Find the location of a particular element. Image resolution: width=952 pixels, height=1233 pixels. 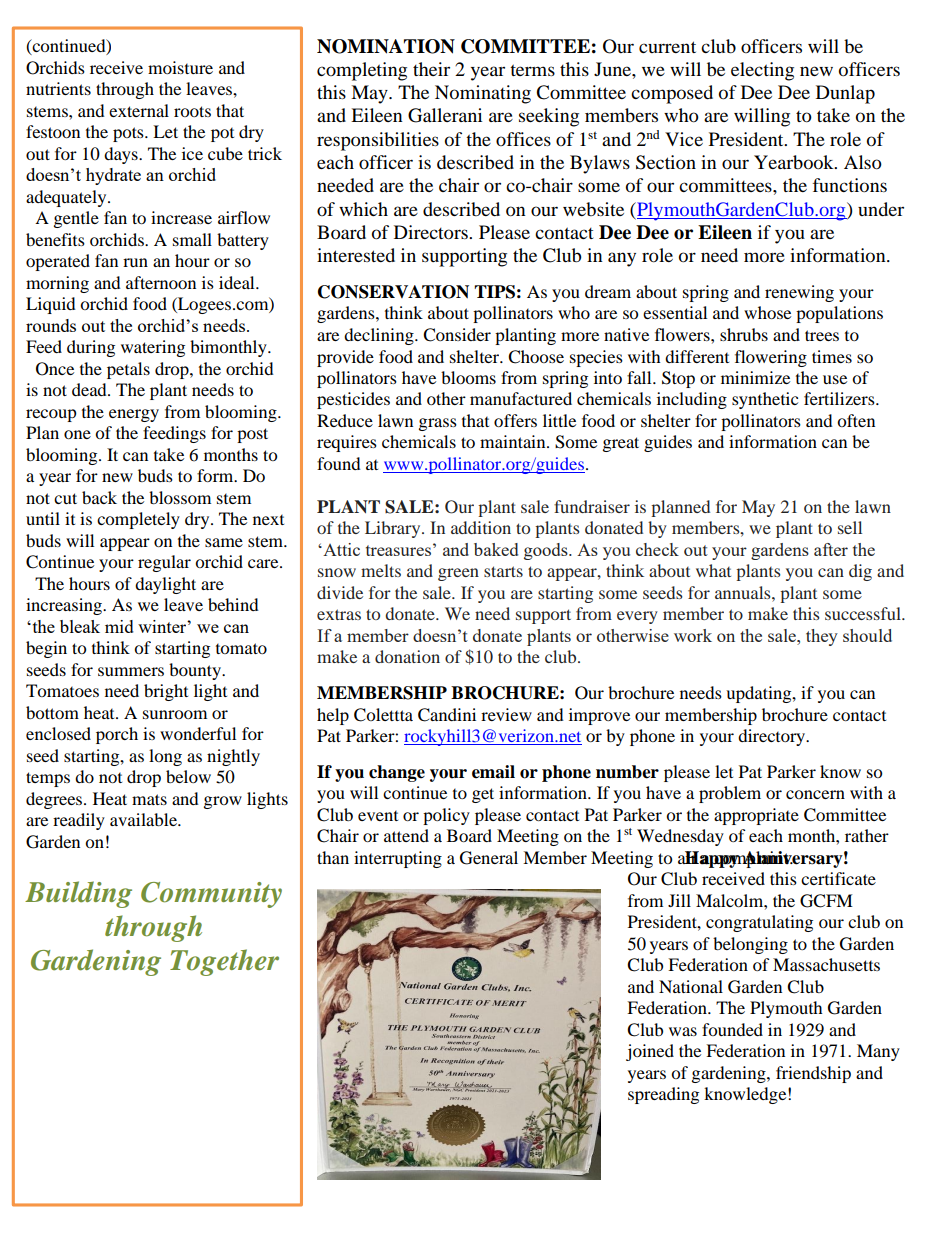

regular is located at coordinates (164, 563).
